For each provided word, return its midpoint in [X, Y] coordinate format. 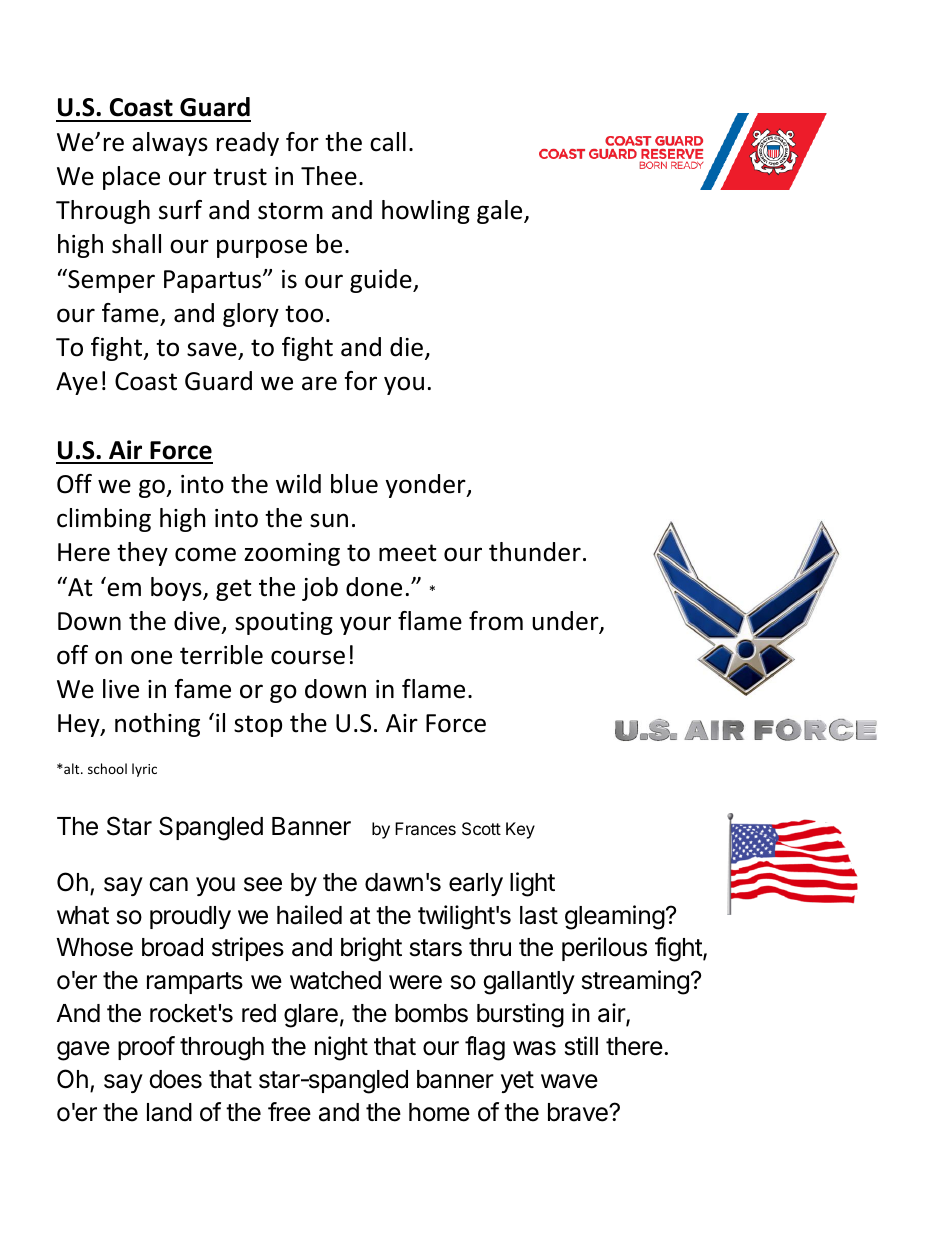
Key [520, 830]
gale [501, 212]
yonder [426, 486]
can [168, 884]
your [365, 625]
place [131, 178]
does [175, 1079]
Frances [425, 828]
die [408, 348]
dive [197, 621]
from [496, 621]
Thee [329, 176]
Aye [77, 383]
